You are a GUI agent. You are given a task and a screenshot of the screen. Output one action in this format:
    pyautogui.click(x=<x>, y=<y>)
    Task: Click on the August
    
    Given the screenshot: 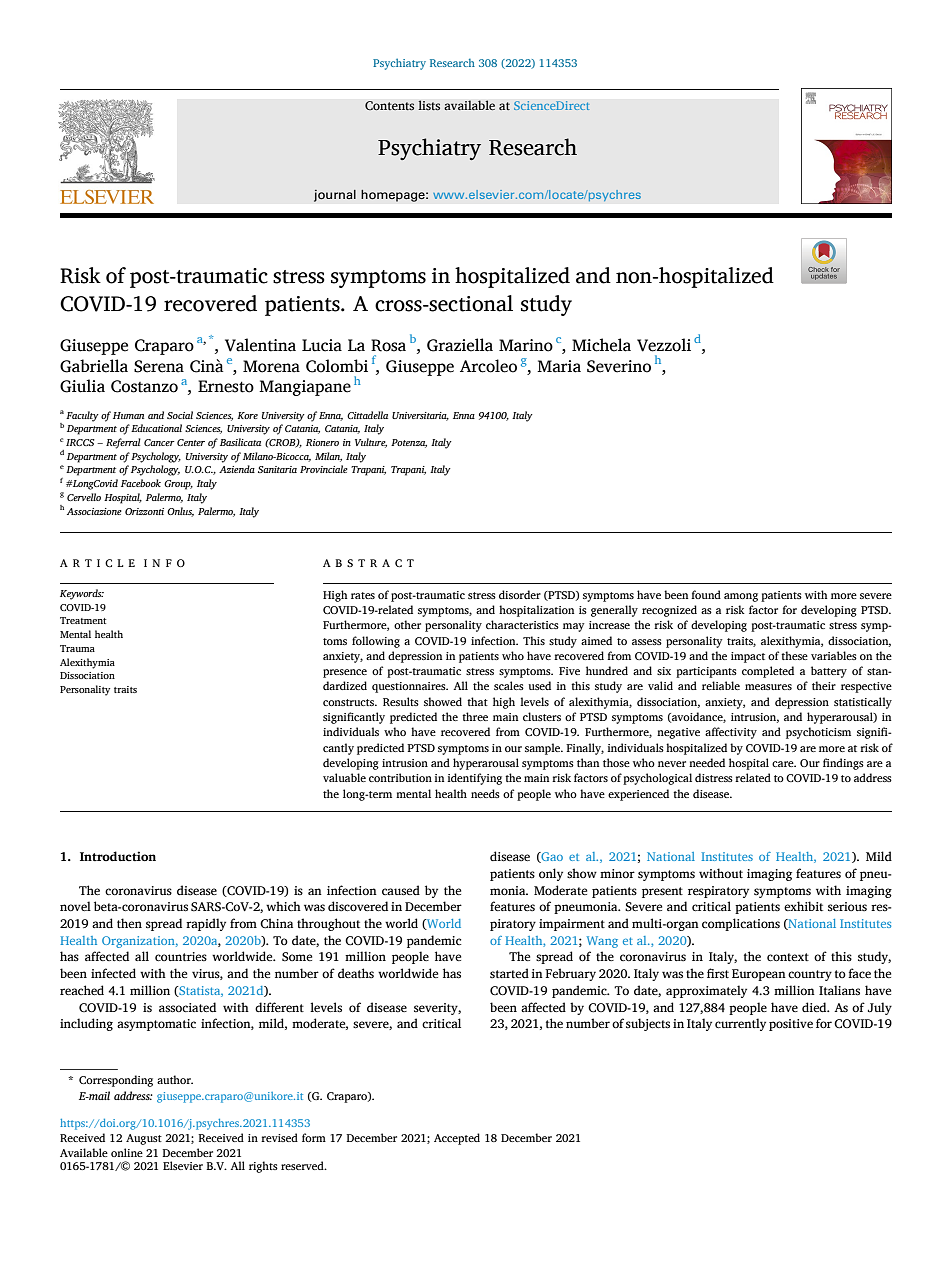 What is the action you would take?
    pyautogui.click(x=144, y=1139)
